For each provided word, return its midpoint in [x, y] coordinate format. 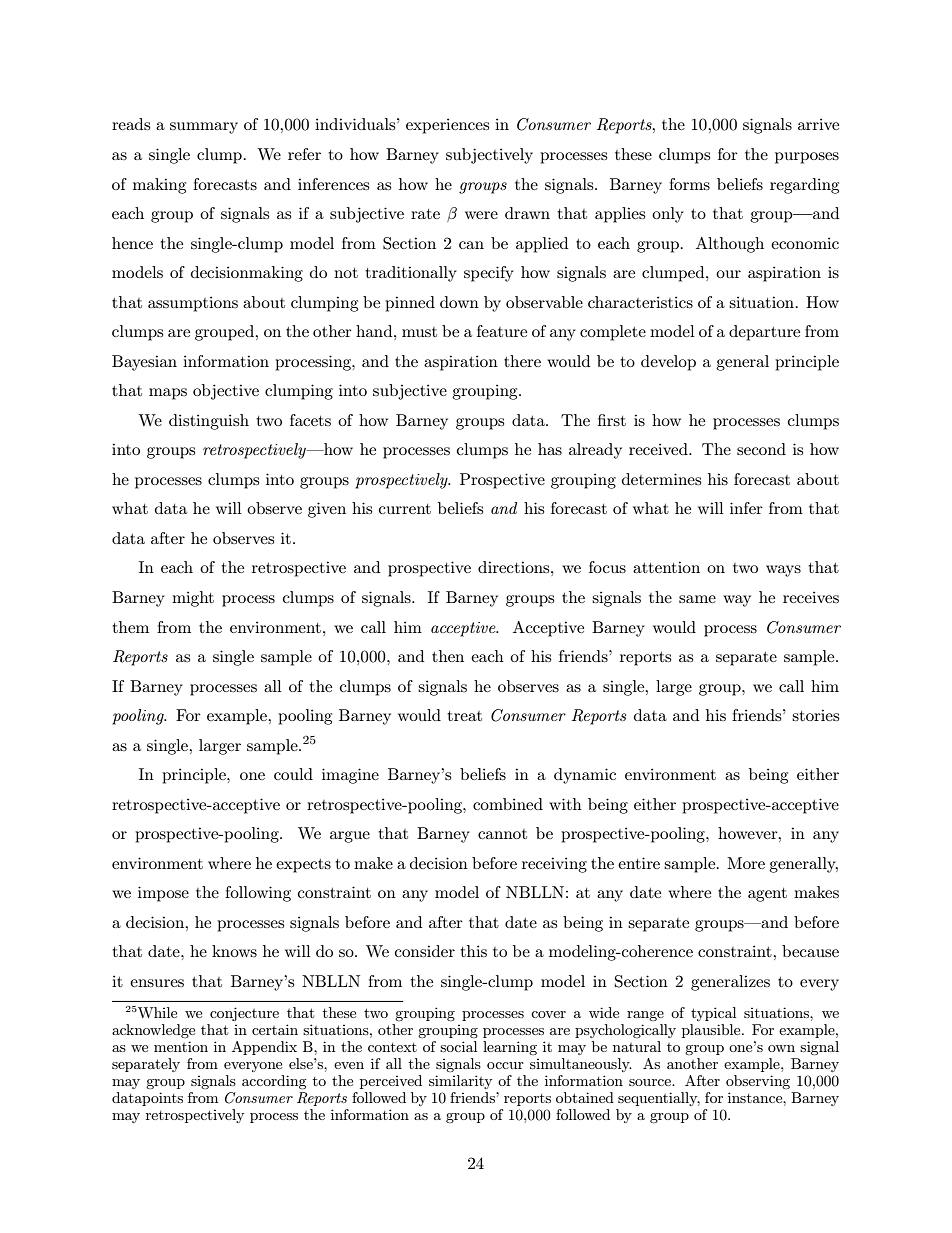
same [697, 599]
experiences [447, 126]
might [193, 599]
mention [181, 1046]
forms [689, 184]
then [448, 656]
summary [204, 128]
